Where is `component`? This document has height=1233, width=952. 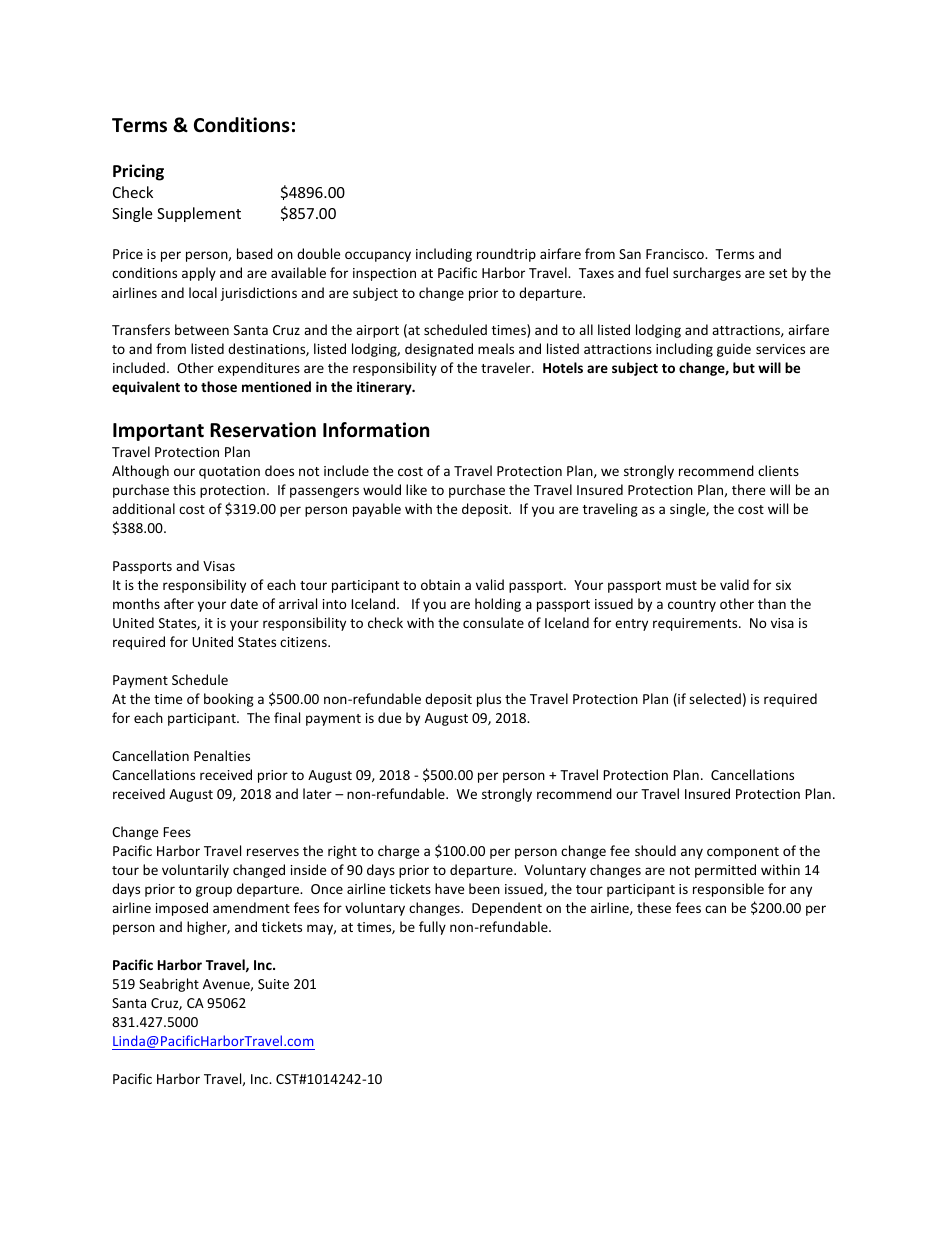
component is located at coordinates (743, 853).
